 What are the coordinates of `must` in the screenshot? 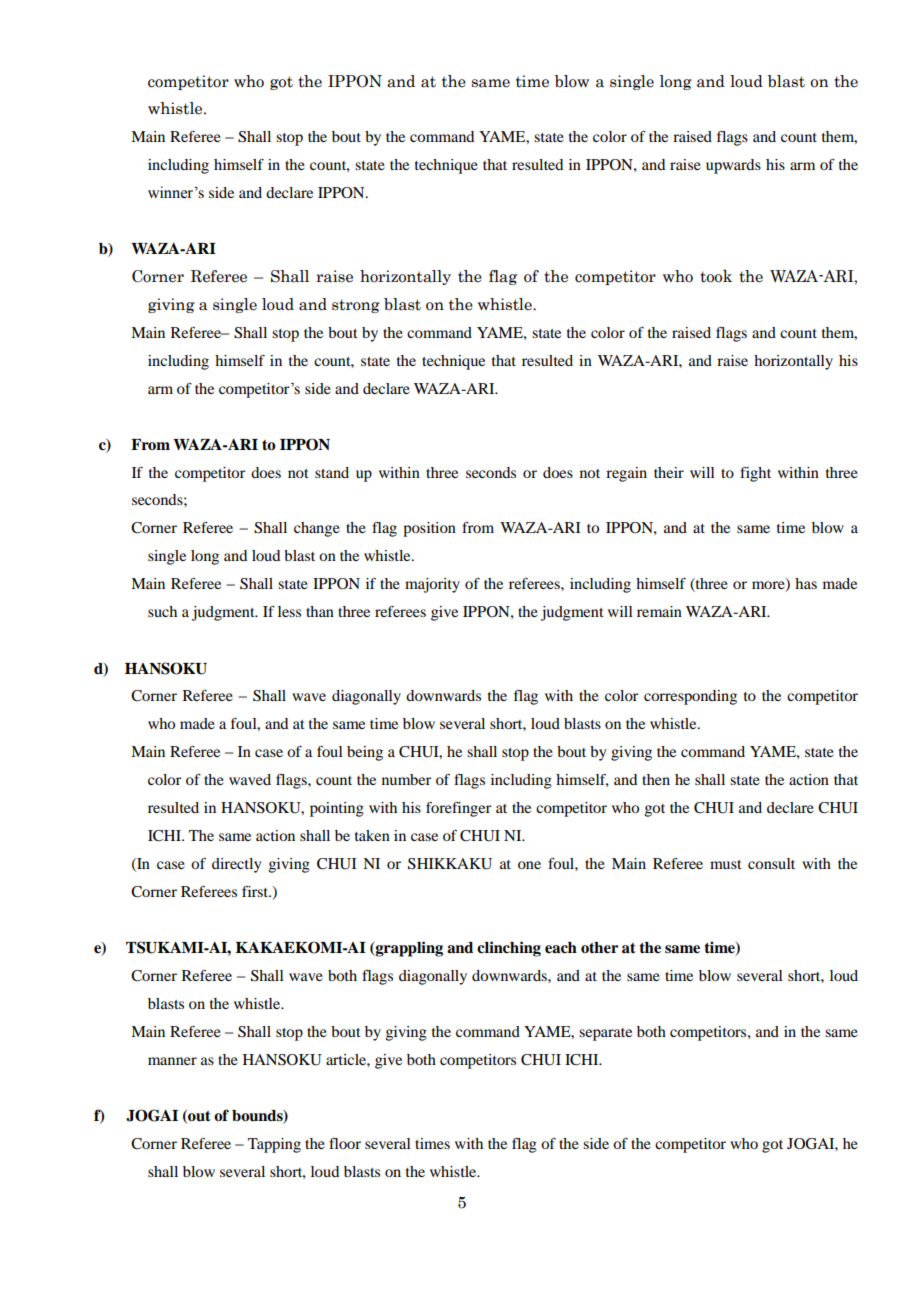 It's located at (726, 864).
